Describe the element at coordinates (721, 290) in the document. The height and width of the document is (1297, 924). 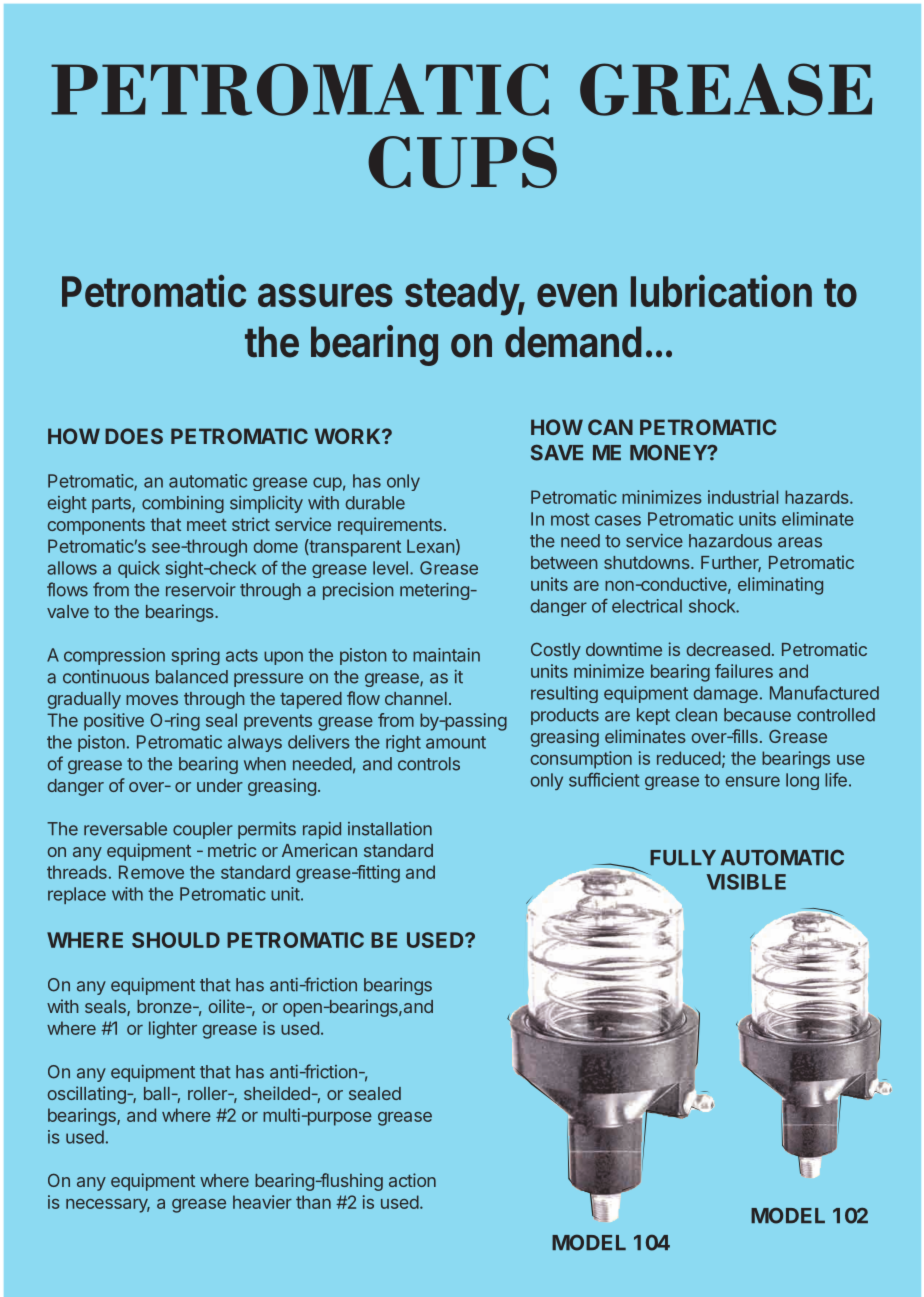
I see `lubrication` at that location.
